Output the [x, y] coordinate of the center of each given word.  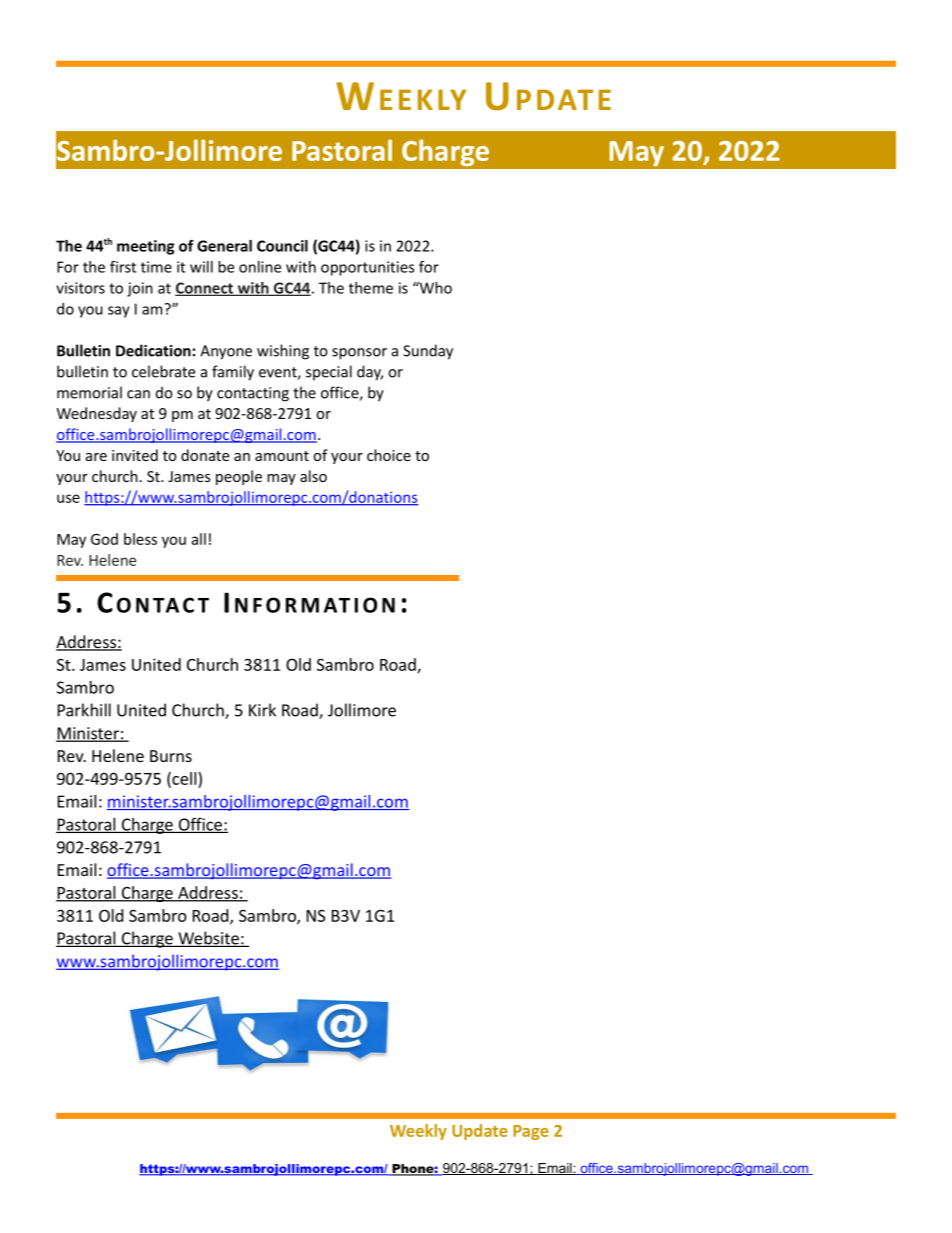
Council [282, 246]
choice [389, 455]
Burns [171, 756]
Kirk [262, 710]
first [123, 267]
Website [208, 939]
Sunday [428, 352]
